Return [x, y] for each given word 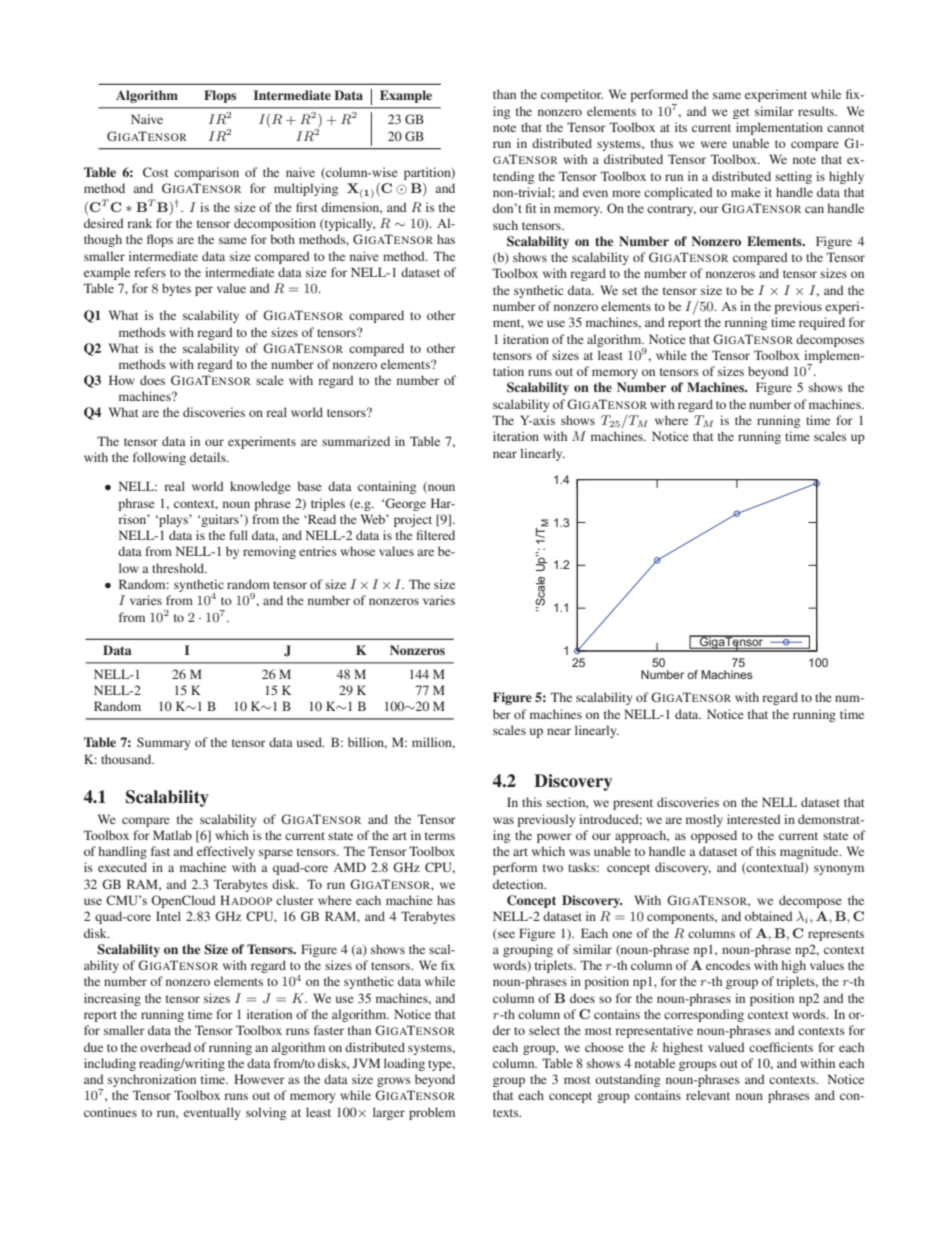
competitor [572, 95]
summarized [356, 441]
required [822, 323]
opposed [714, 836]
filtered [436, 535]
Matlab [172, 835]
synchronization [152, 1080]
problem [432, 1113]
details [209, 457]
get [741, 113]
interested [753, 819]
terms [440, 836]
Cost [155, 172]
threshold [179, 568]
